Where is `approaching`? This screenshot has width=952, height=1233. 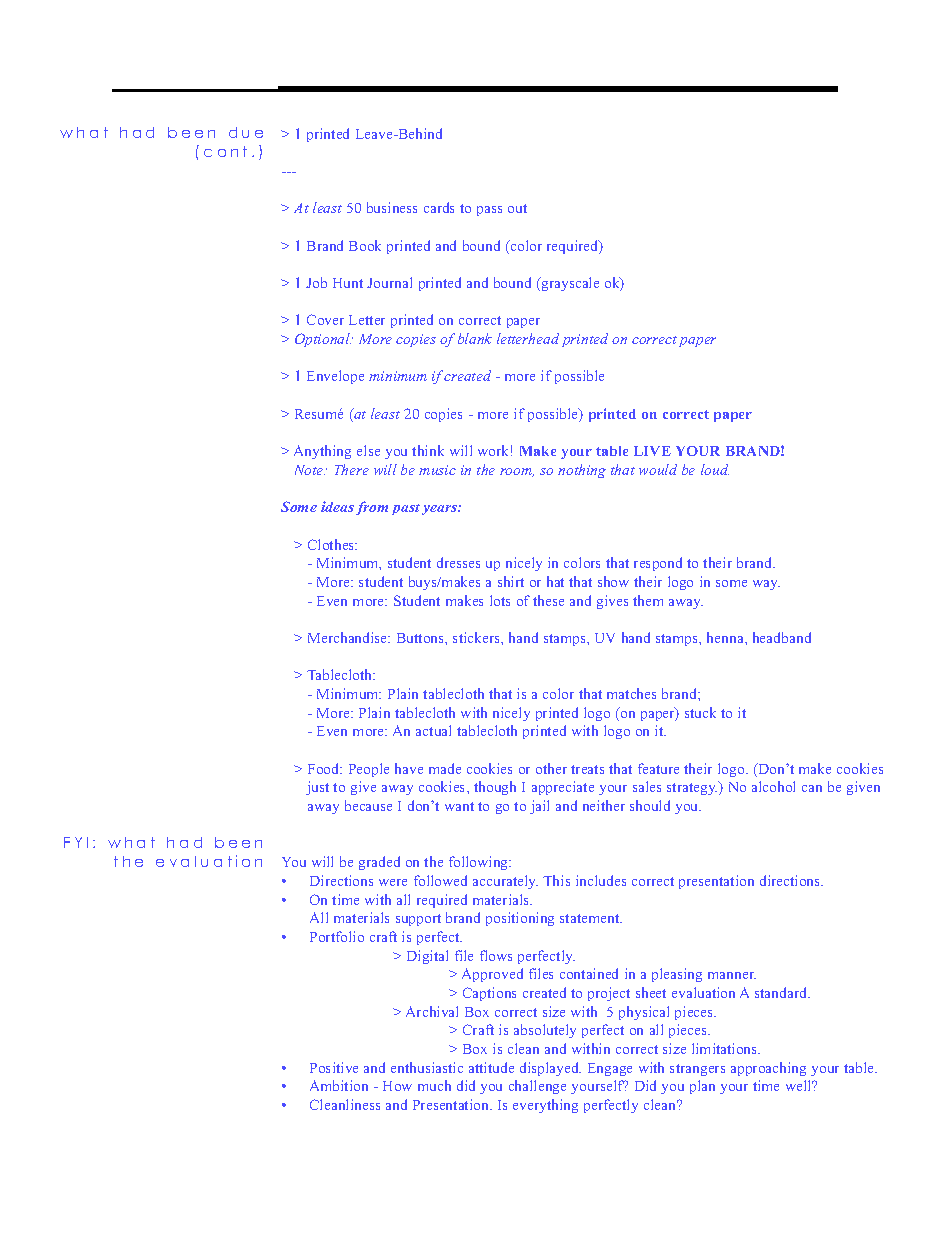 approaching is located at coordinates (768, 1069).
